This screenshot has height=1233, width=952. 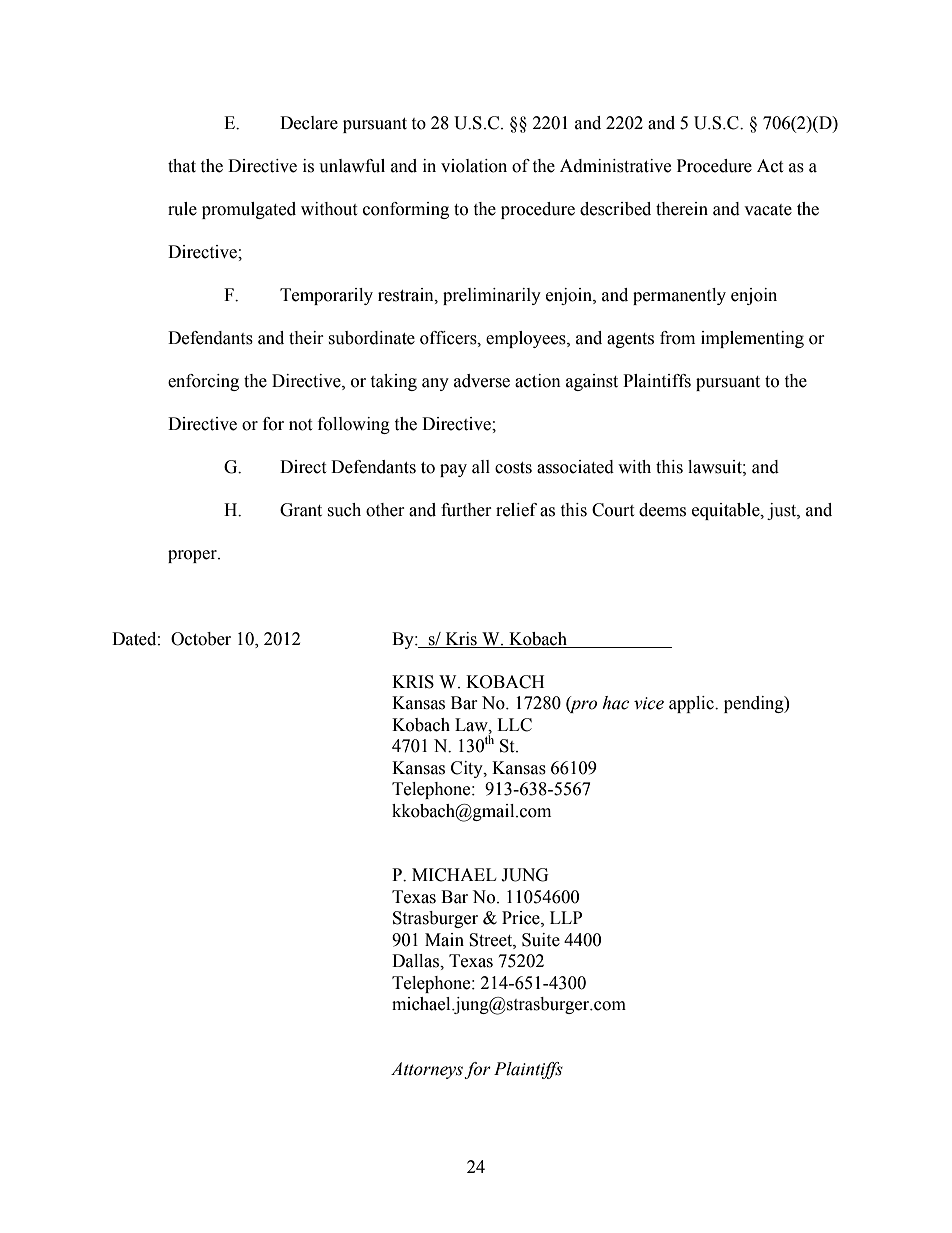 What do you see at coordinates (482, 381) in the screenshot?
I see `adverse` at bounding box center [482, 381].
